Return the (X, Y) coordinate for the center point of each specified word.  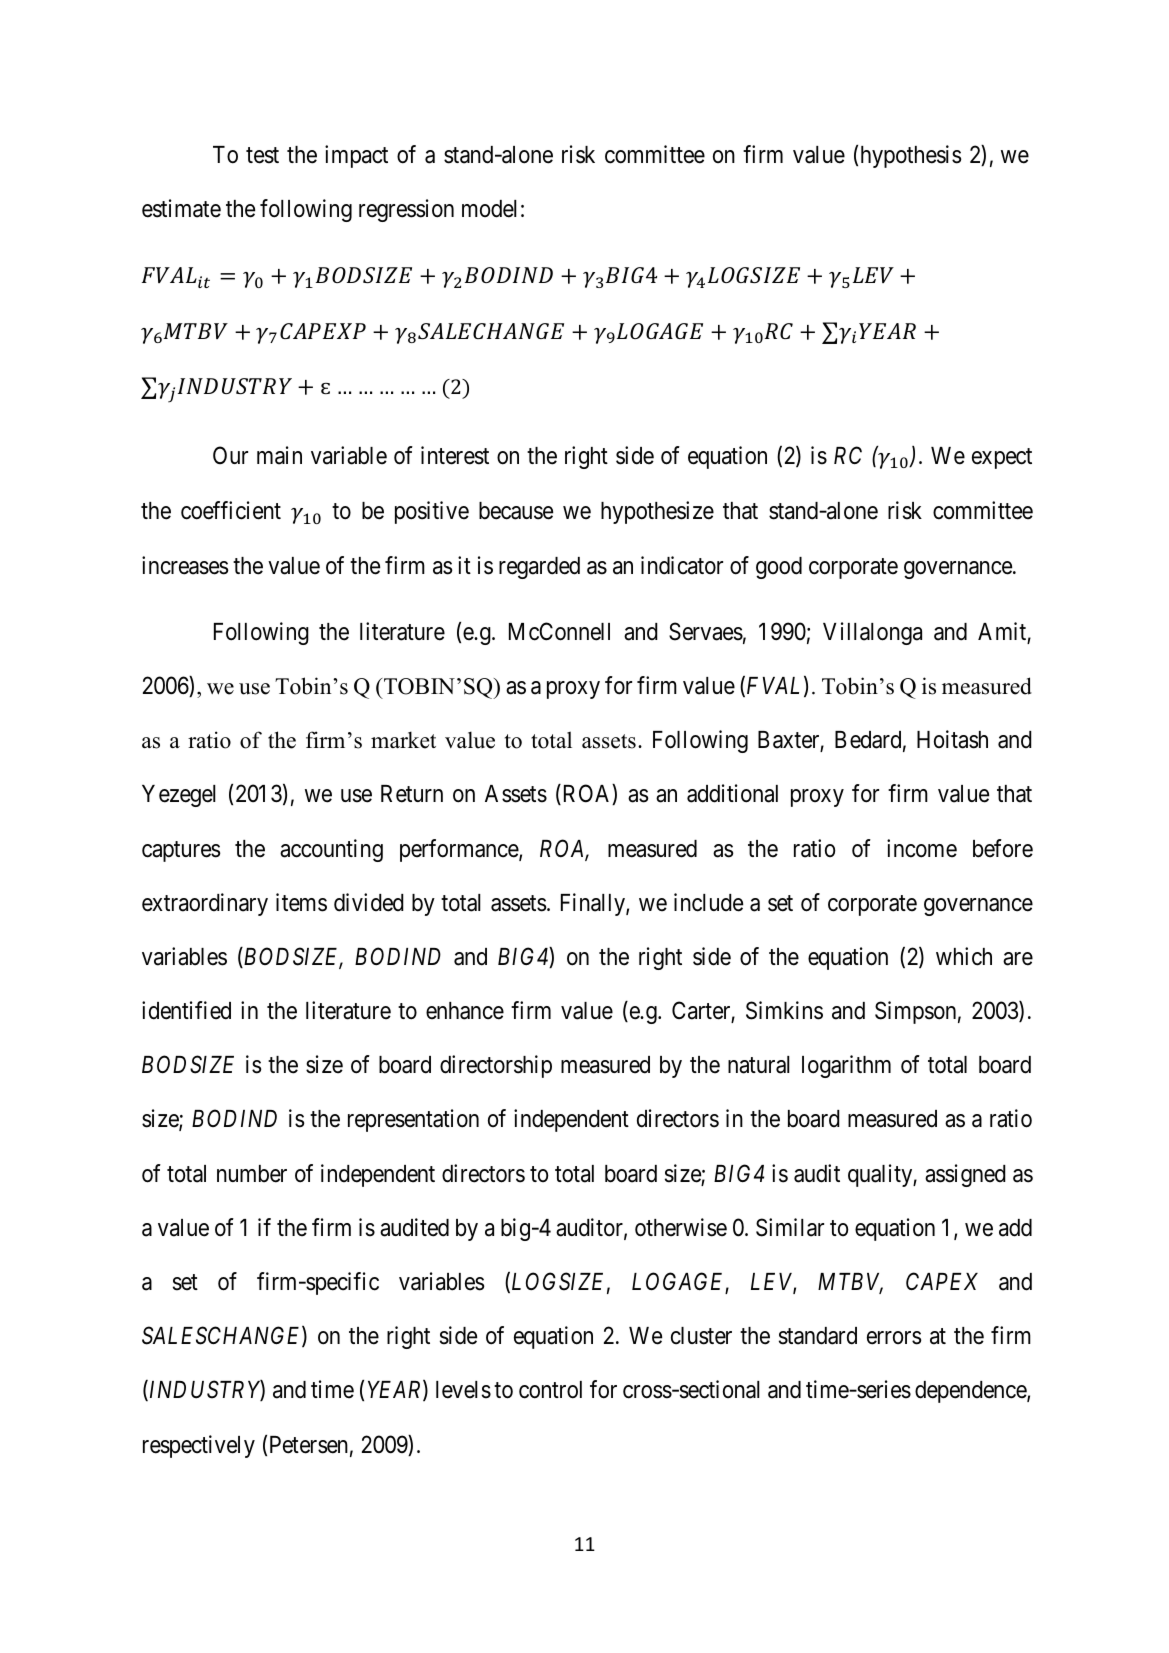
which (964, 956)
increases (185, 565)
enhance (465, 1011)
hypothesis (911, 156)
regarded (539, 568)
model (489, 209)
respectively (199, 1446)
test (262, 155)
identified (186, 1010)
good (779, 568)
